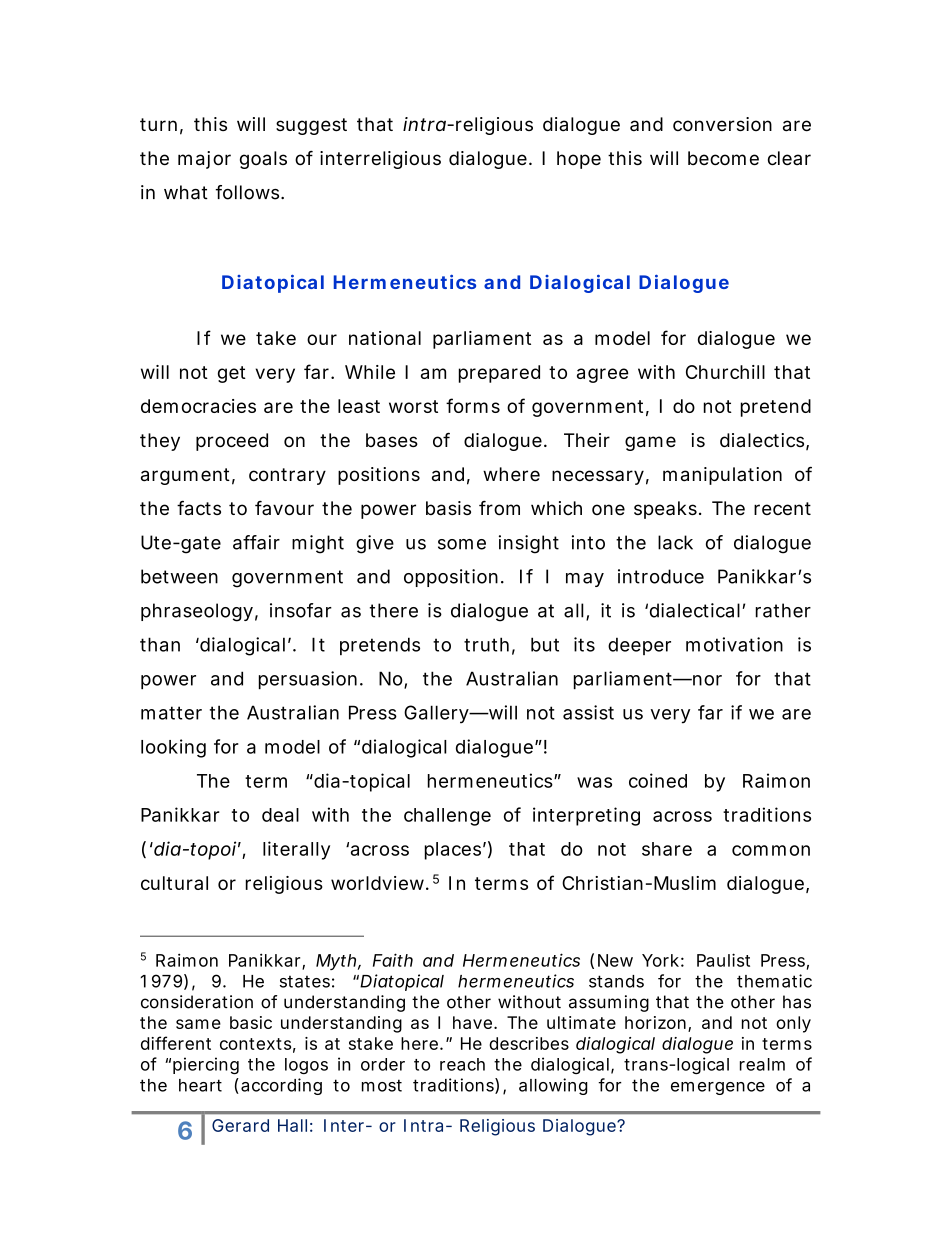 The height and width of the screenshot is (1233, 952). Describe the element at coordinates (200, 1085) in the screenshot. I see `heart` at that location.
